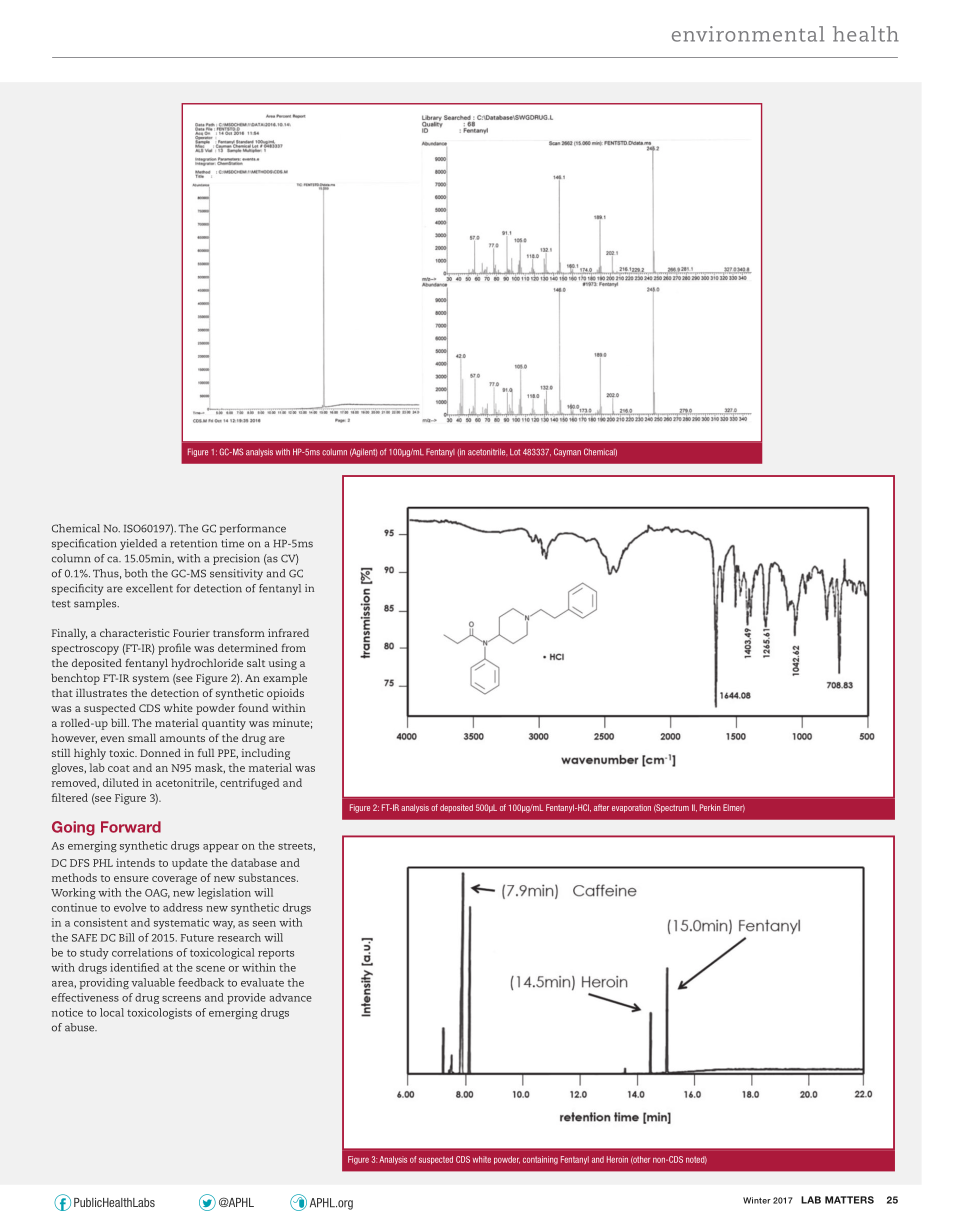 This page has width=975, height=1232. Describe the element at coordinates (567, 452) in the page. I see `Cayman` at that location.
